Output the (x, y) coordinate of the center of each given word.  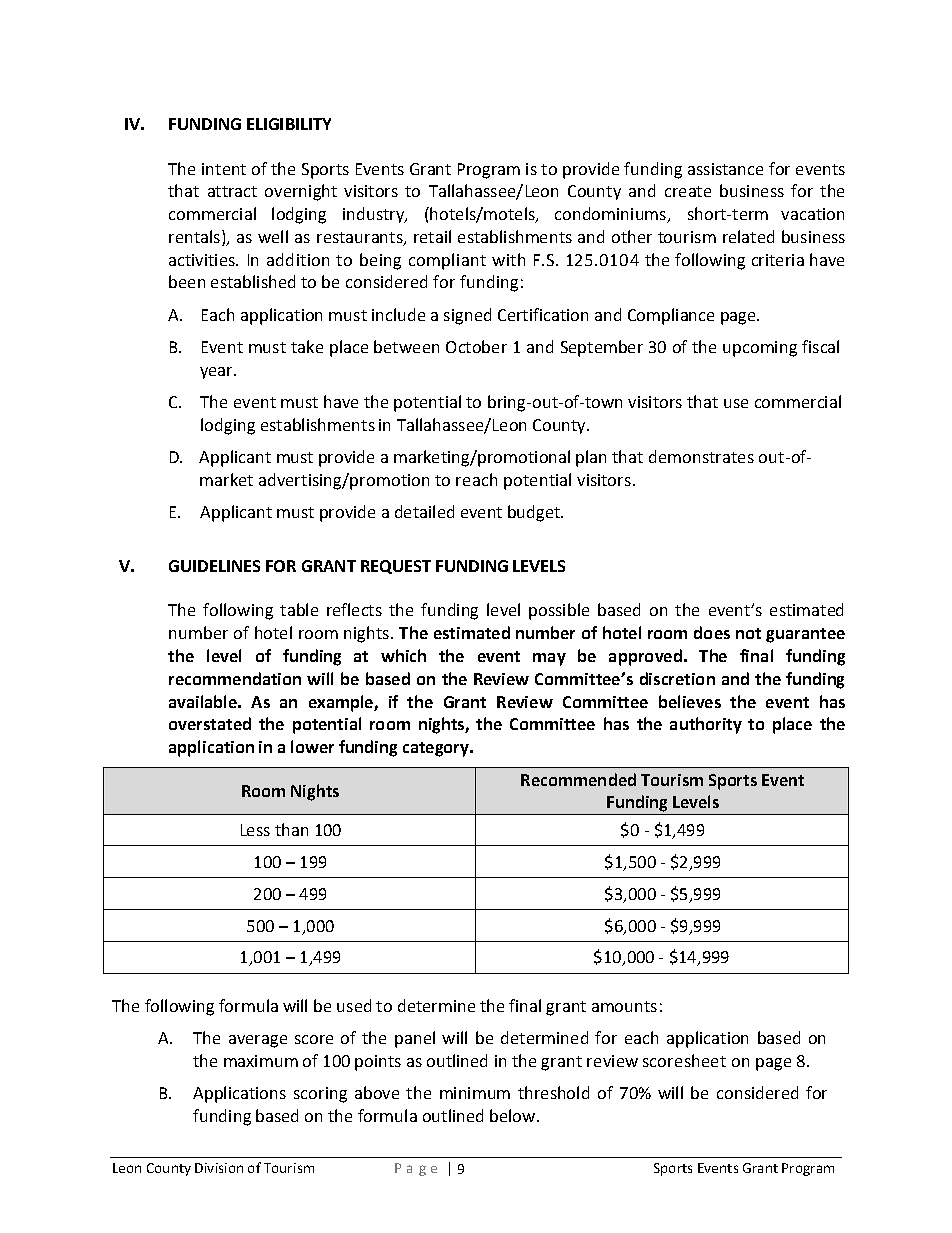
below (512, 1115)
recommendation (235, 678)
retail (432, 236)
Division (219, 1168)
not (748, 633)
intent (224, 169)
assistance (725, 169)
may (549, 659)
